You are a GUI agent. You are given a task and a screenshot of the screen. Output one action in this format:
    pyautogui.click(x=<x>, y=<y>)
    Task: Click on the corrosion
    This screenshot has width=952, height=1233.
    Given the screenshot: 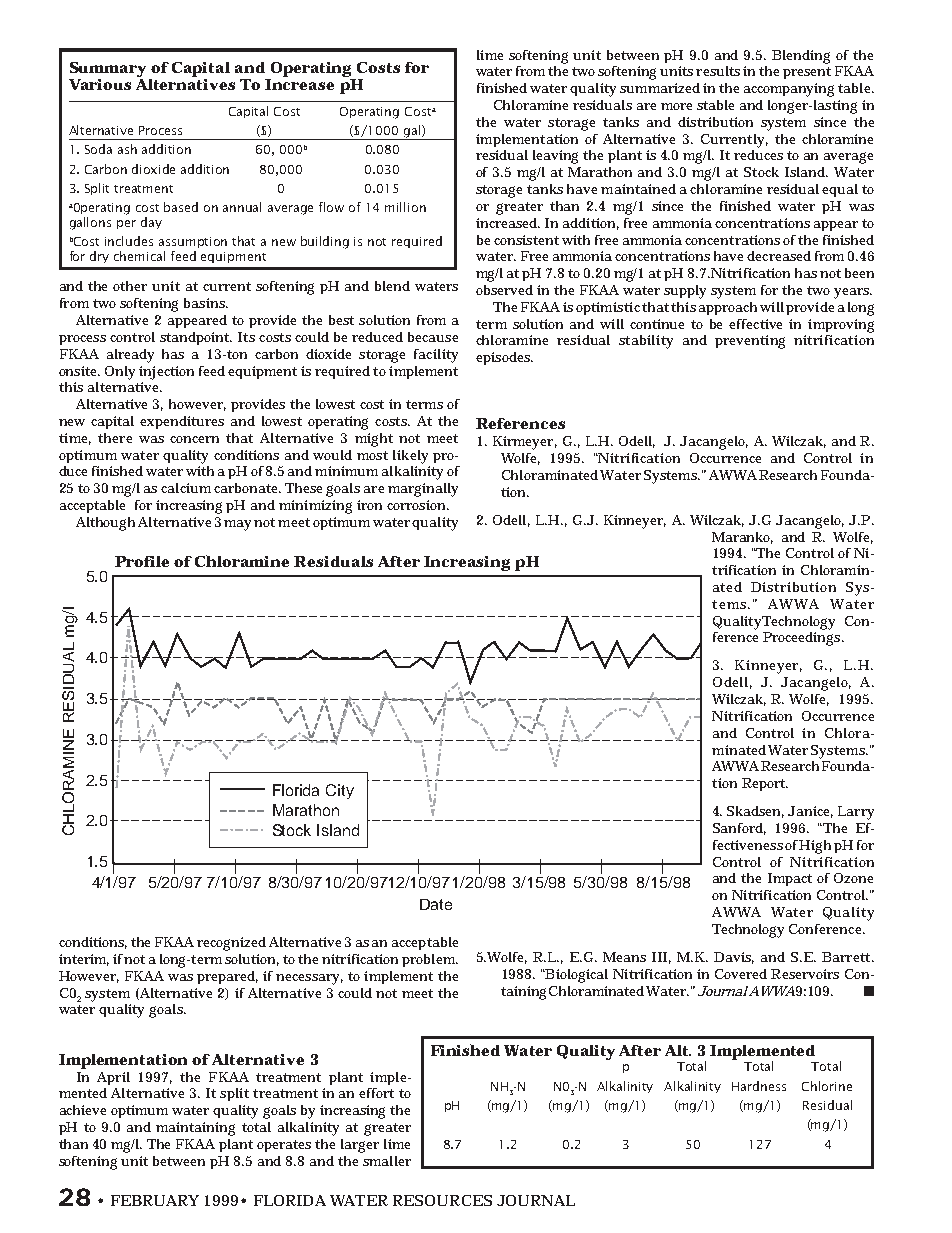 What is the action you would take?
    pyautogui.click(x=418, y=505)
